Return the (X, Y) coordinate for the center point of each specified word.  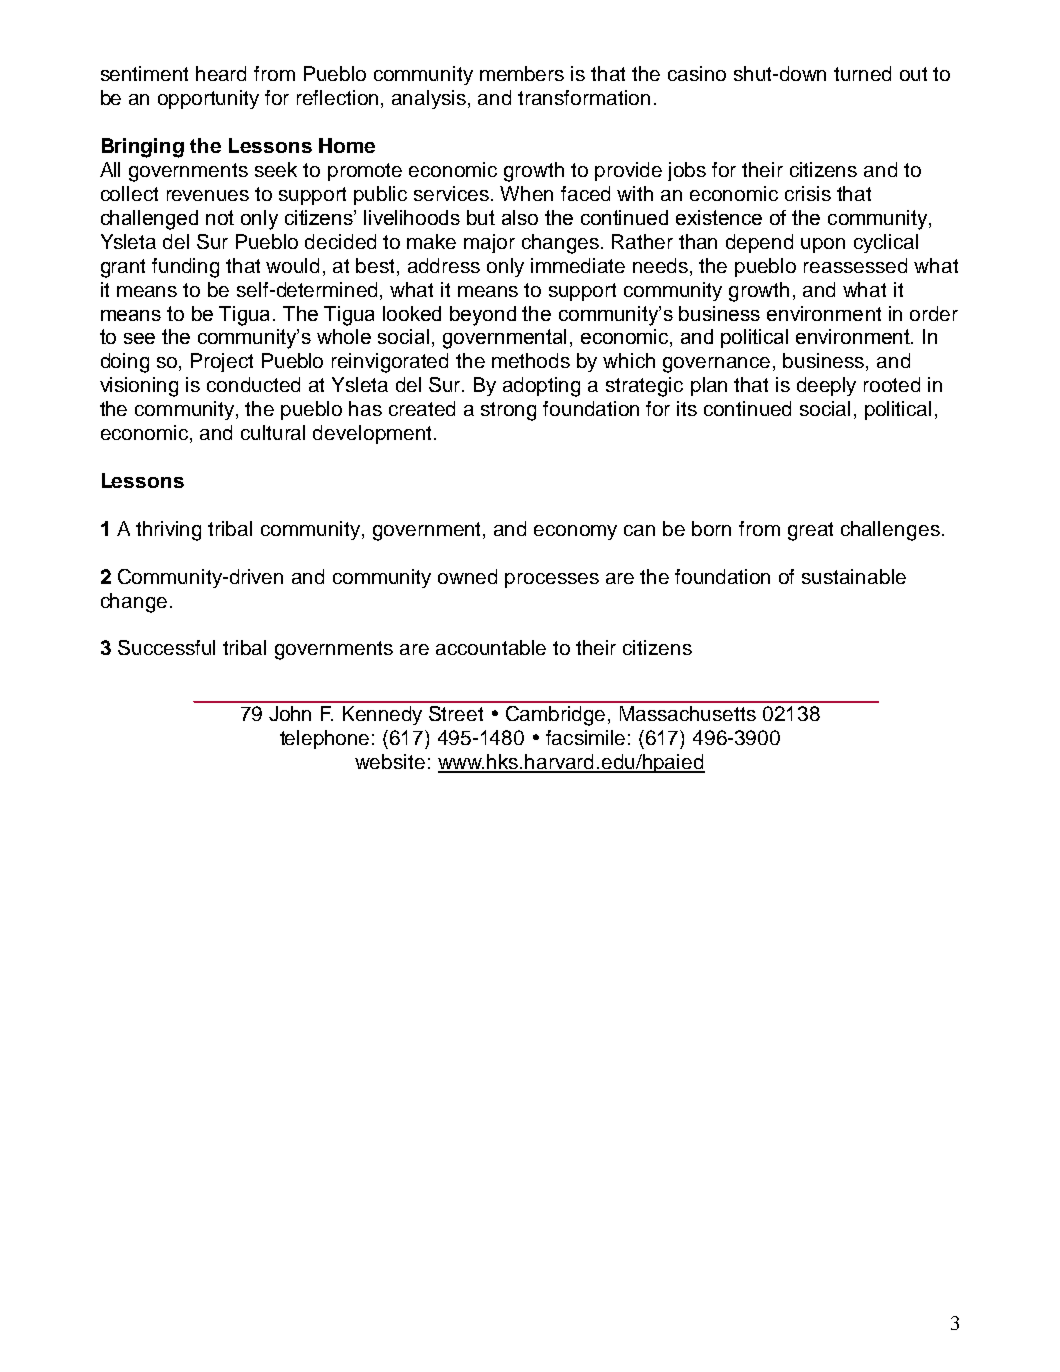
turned (862, 73)
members (522, 73)
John (290, 713)
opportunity (208, 99)
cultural (273, 432)
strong (508, 411)
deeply (826, 386)
